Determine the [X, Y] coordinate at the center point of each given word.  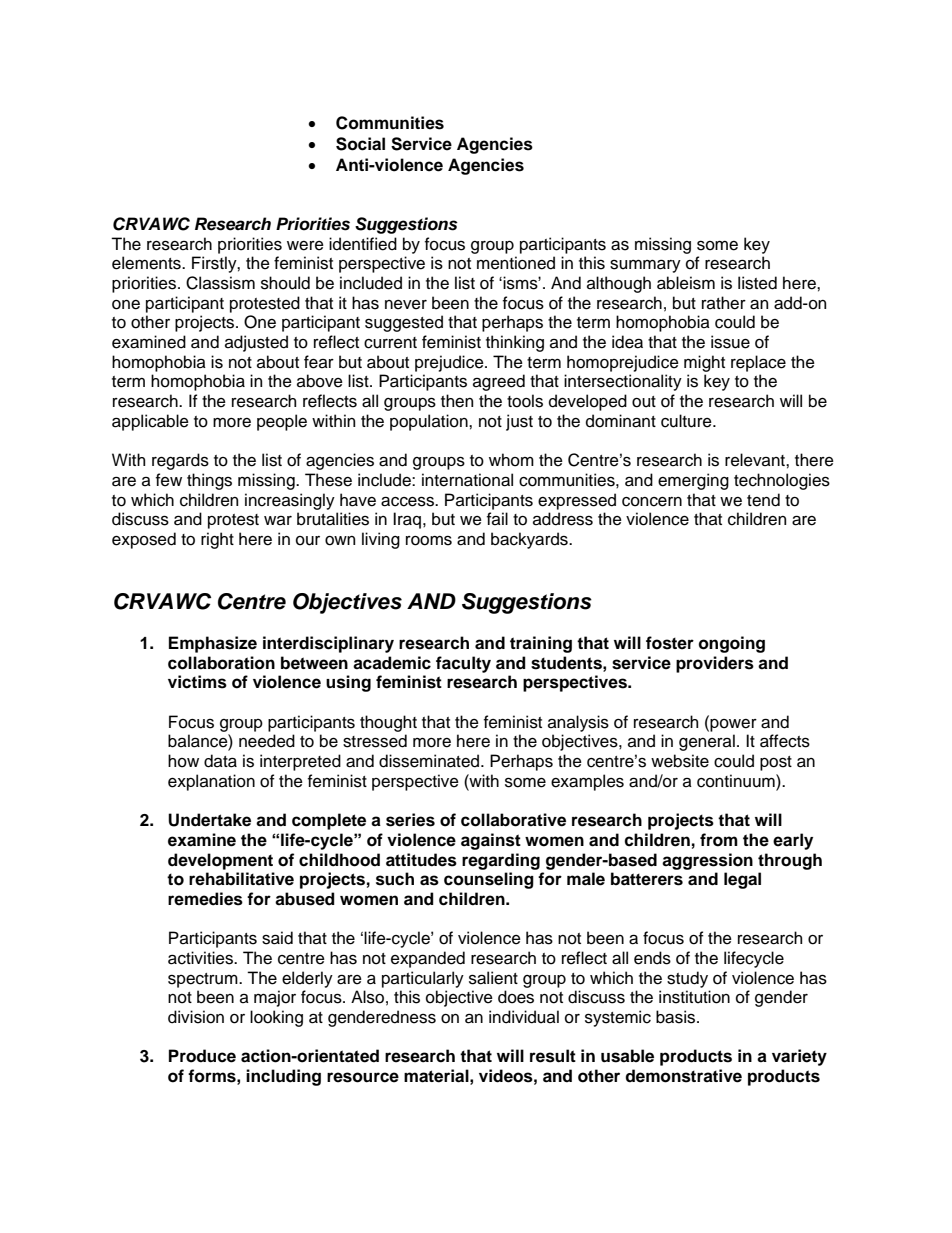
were [305, 246]
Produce [202, 1056]
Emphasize [213, 644]
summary [645, 266]
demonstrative [683, 1076]
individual [524, 1017]
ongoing [732, 644]
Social [360, 144]
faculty [463, 664]
